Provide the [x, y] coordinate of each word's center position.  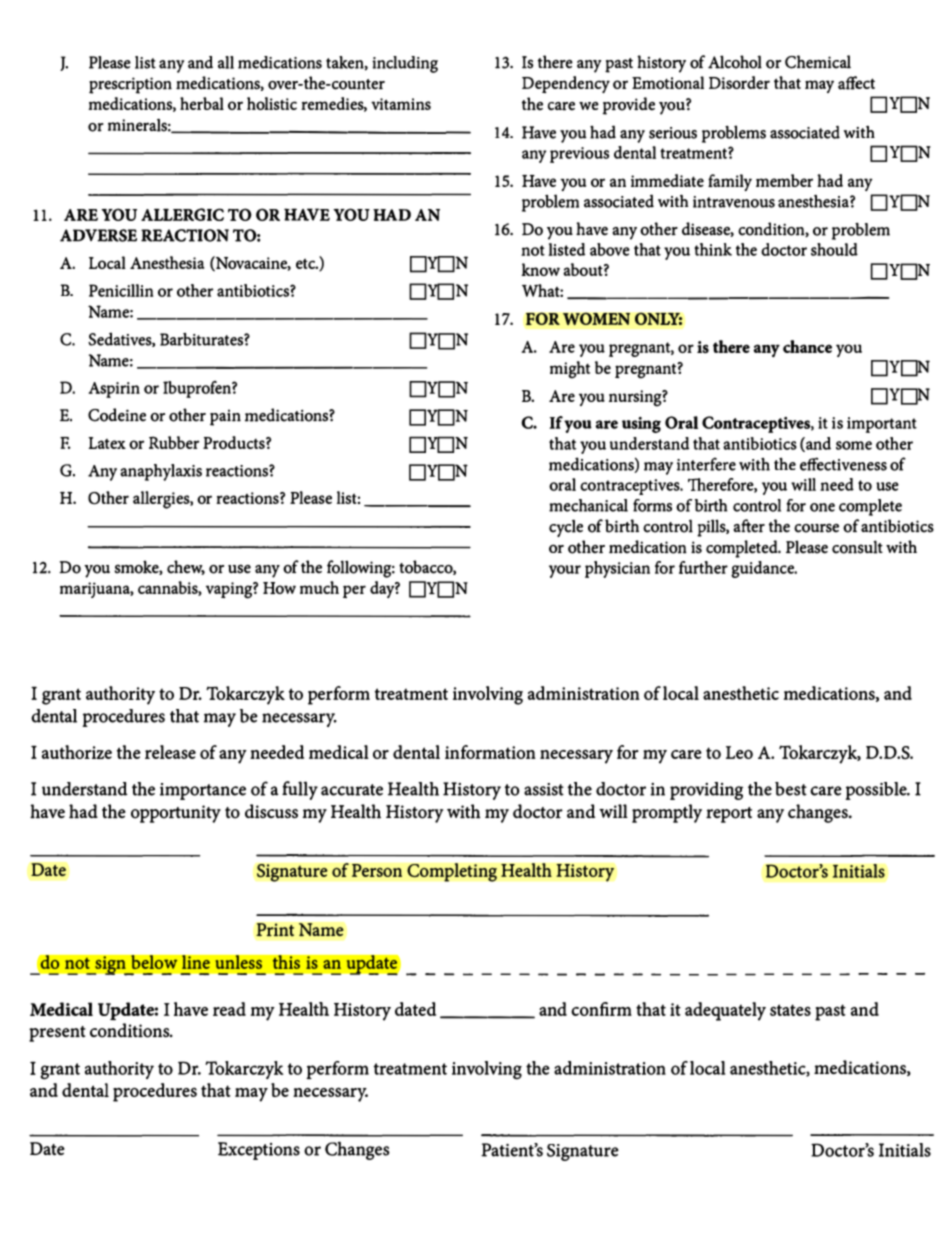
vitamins [401, 104]
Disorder [739, 82]
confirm [601, 1009]
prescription [130, 85]
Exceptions [259, 1151]
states [790, 1010]
